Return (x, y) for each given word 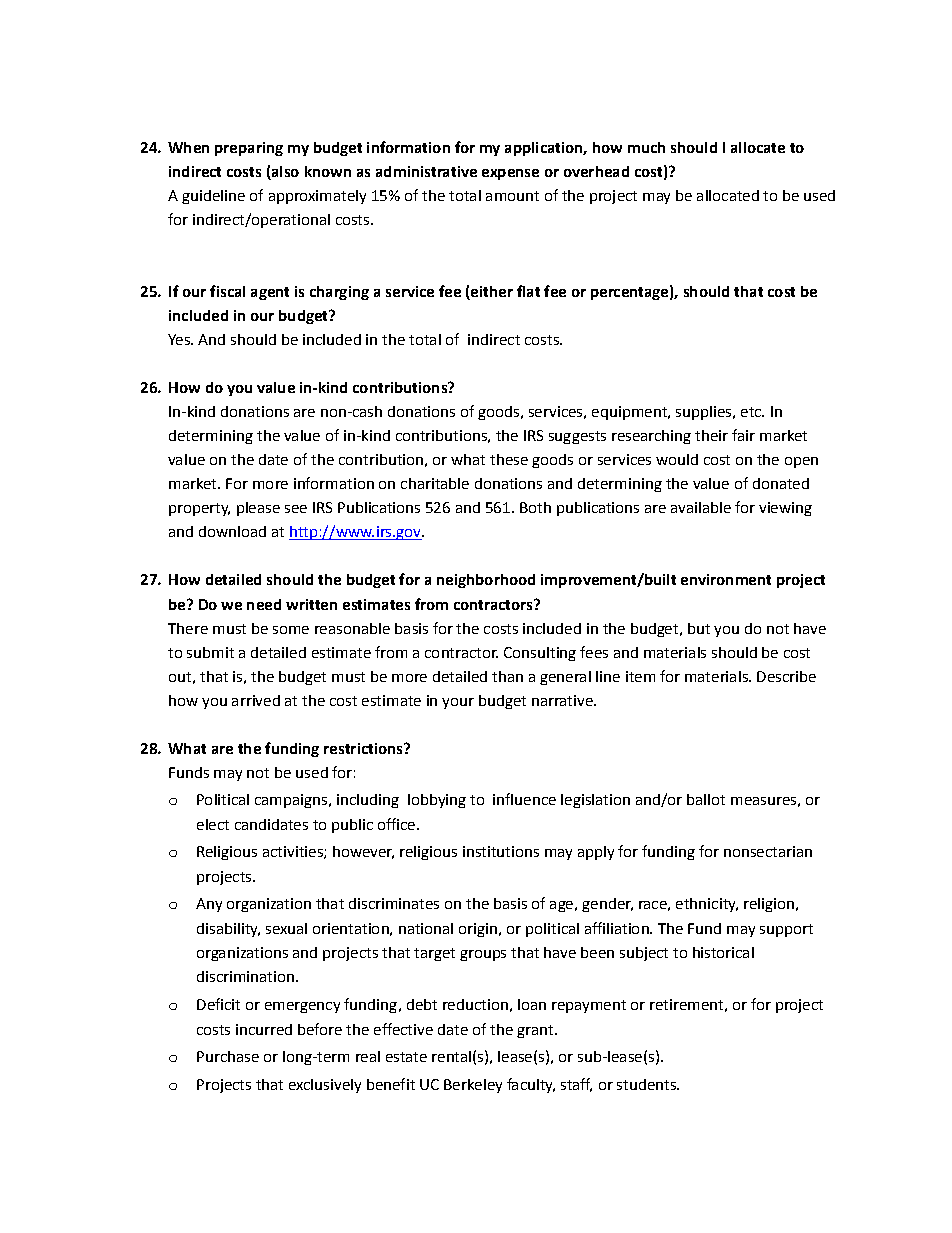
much (646, 147)
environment (726, 579)
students (647, 1084)
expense (510, 174)
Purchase (228, 1056)
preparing (249, 149)
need (264, 604)
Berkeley (473, 1086)
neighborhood (486, 581)
